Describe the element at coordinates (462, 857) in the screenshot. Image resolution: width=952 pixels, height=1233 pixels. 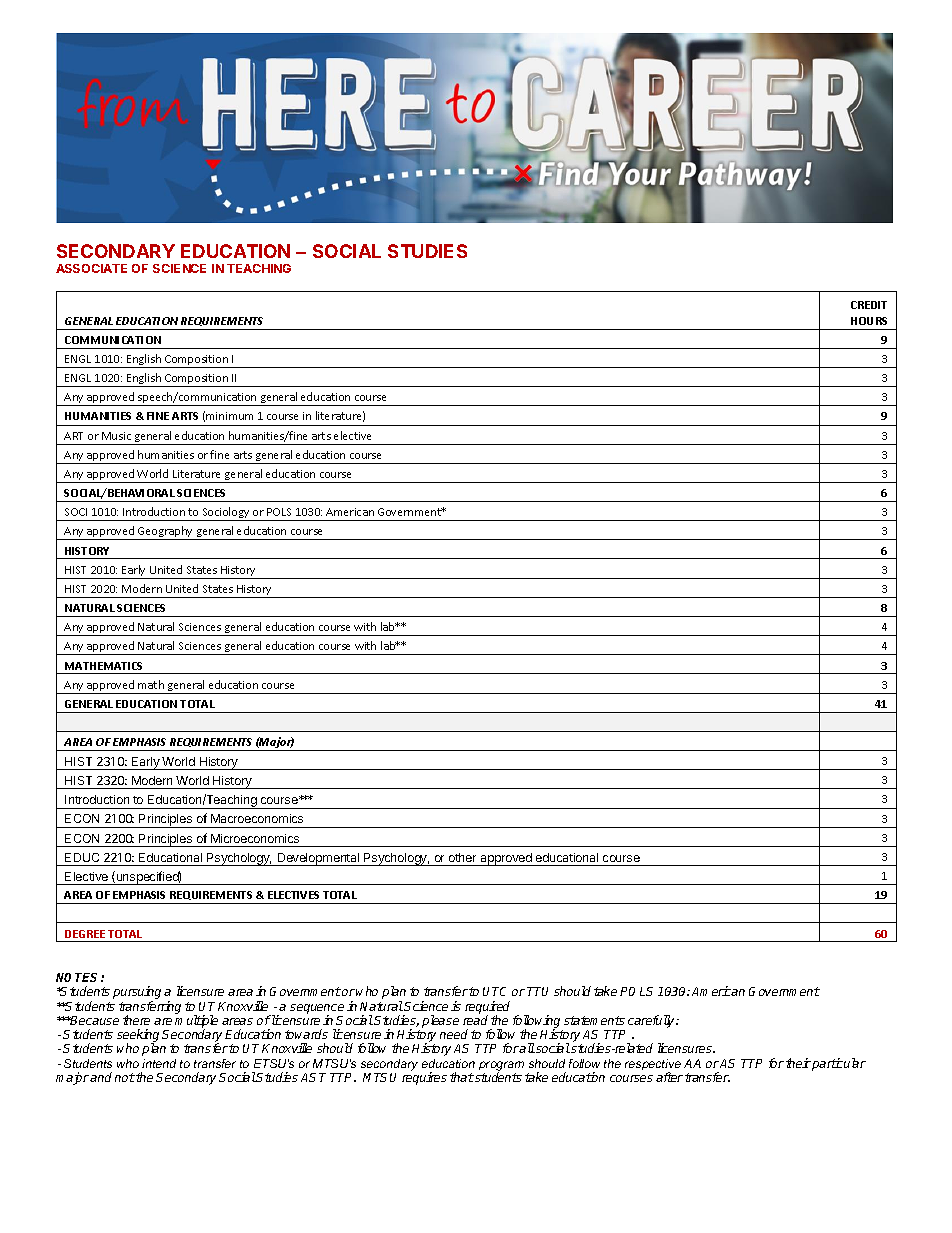
I see `other` at that location.
